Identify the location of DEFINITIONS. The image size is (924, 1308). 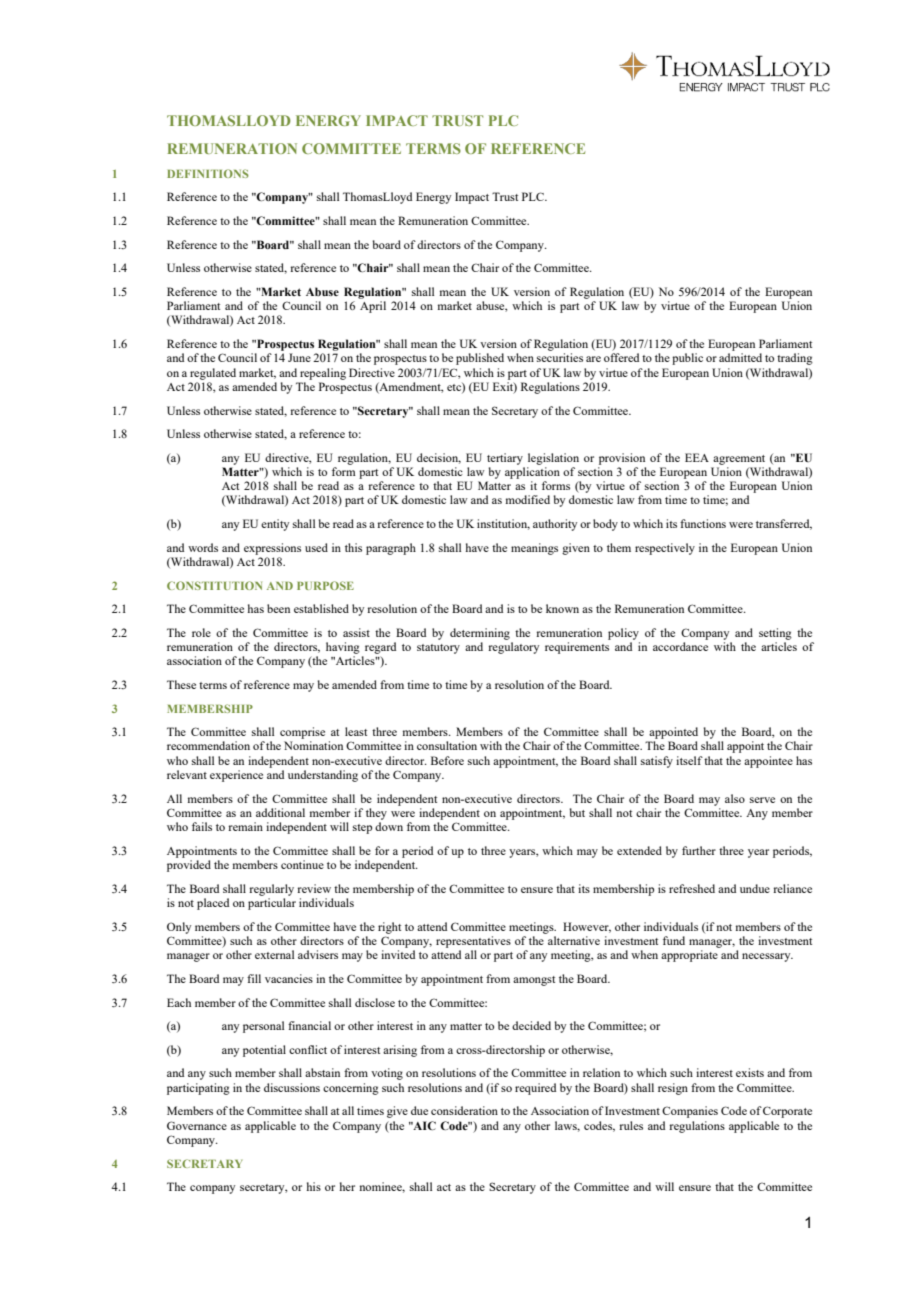
(208, 173).
